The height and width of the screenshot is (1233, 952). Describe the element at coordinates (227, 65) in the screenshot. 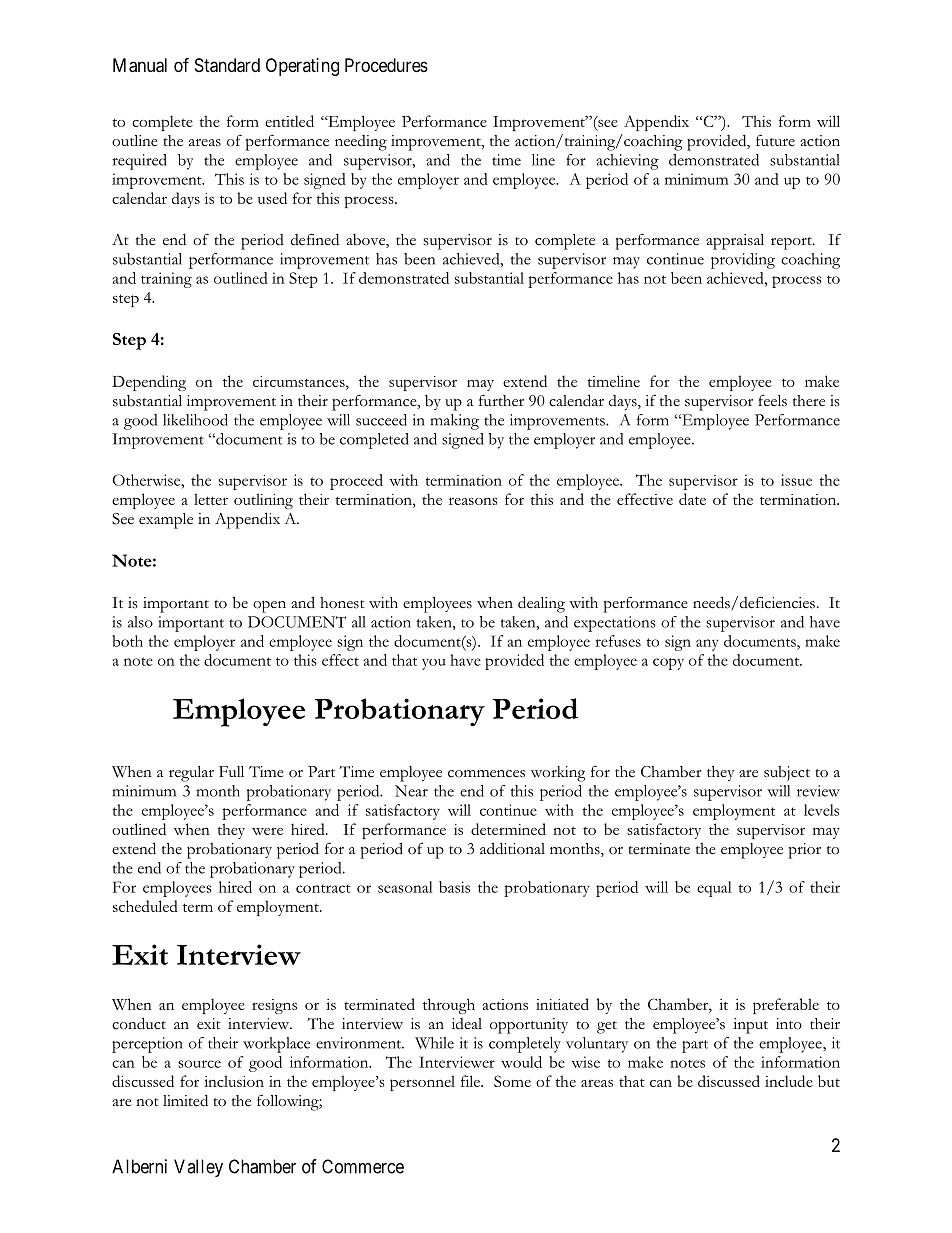

I see `Standard` at that location.
